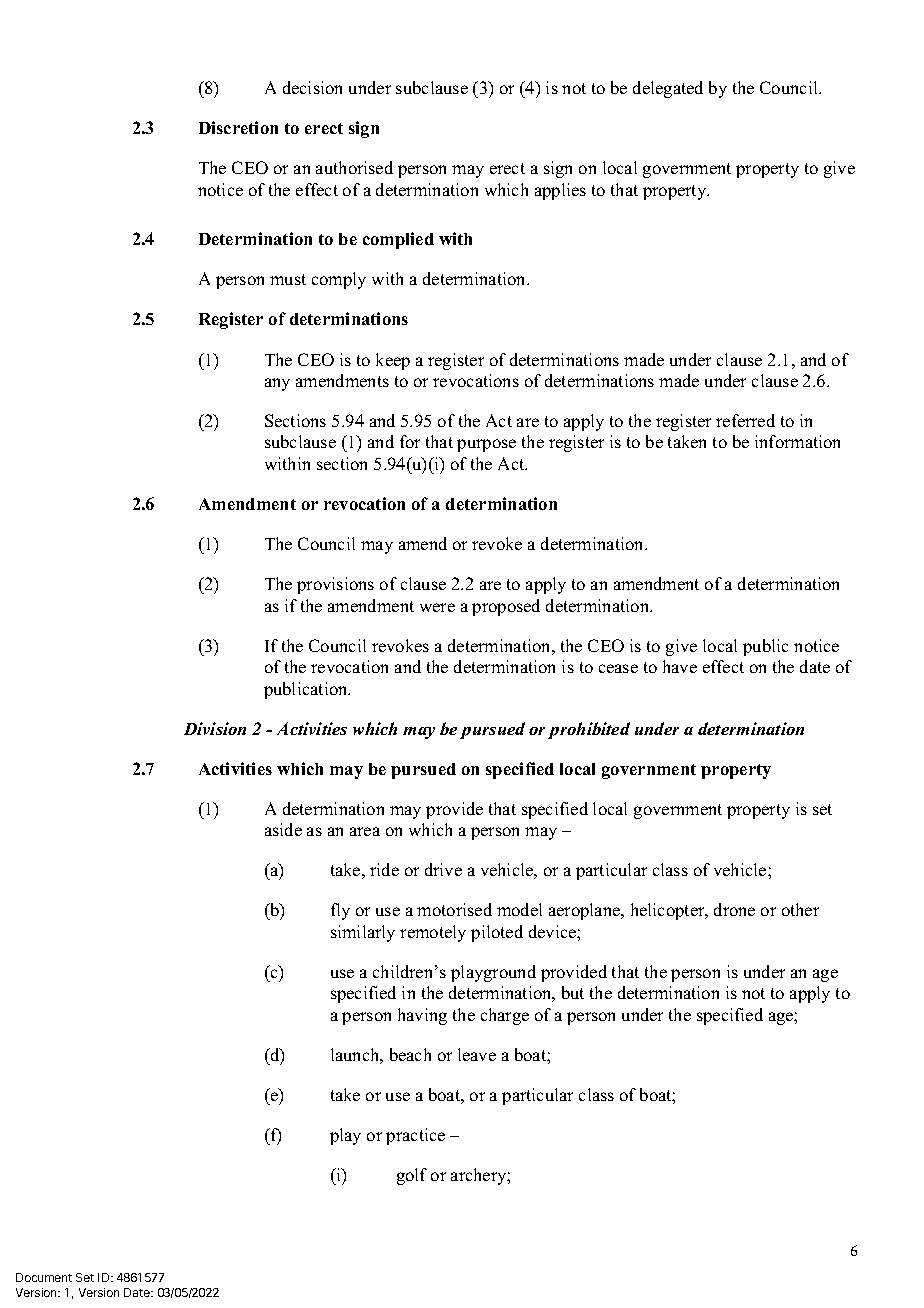 The height and width of the document is (1308, 924). What do you see at coordinates (412, 1176) in the document?
I see `golf` at bounding box center [412, 1176].
